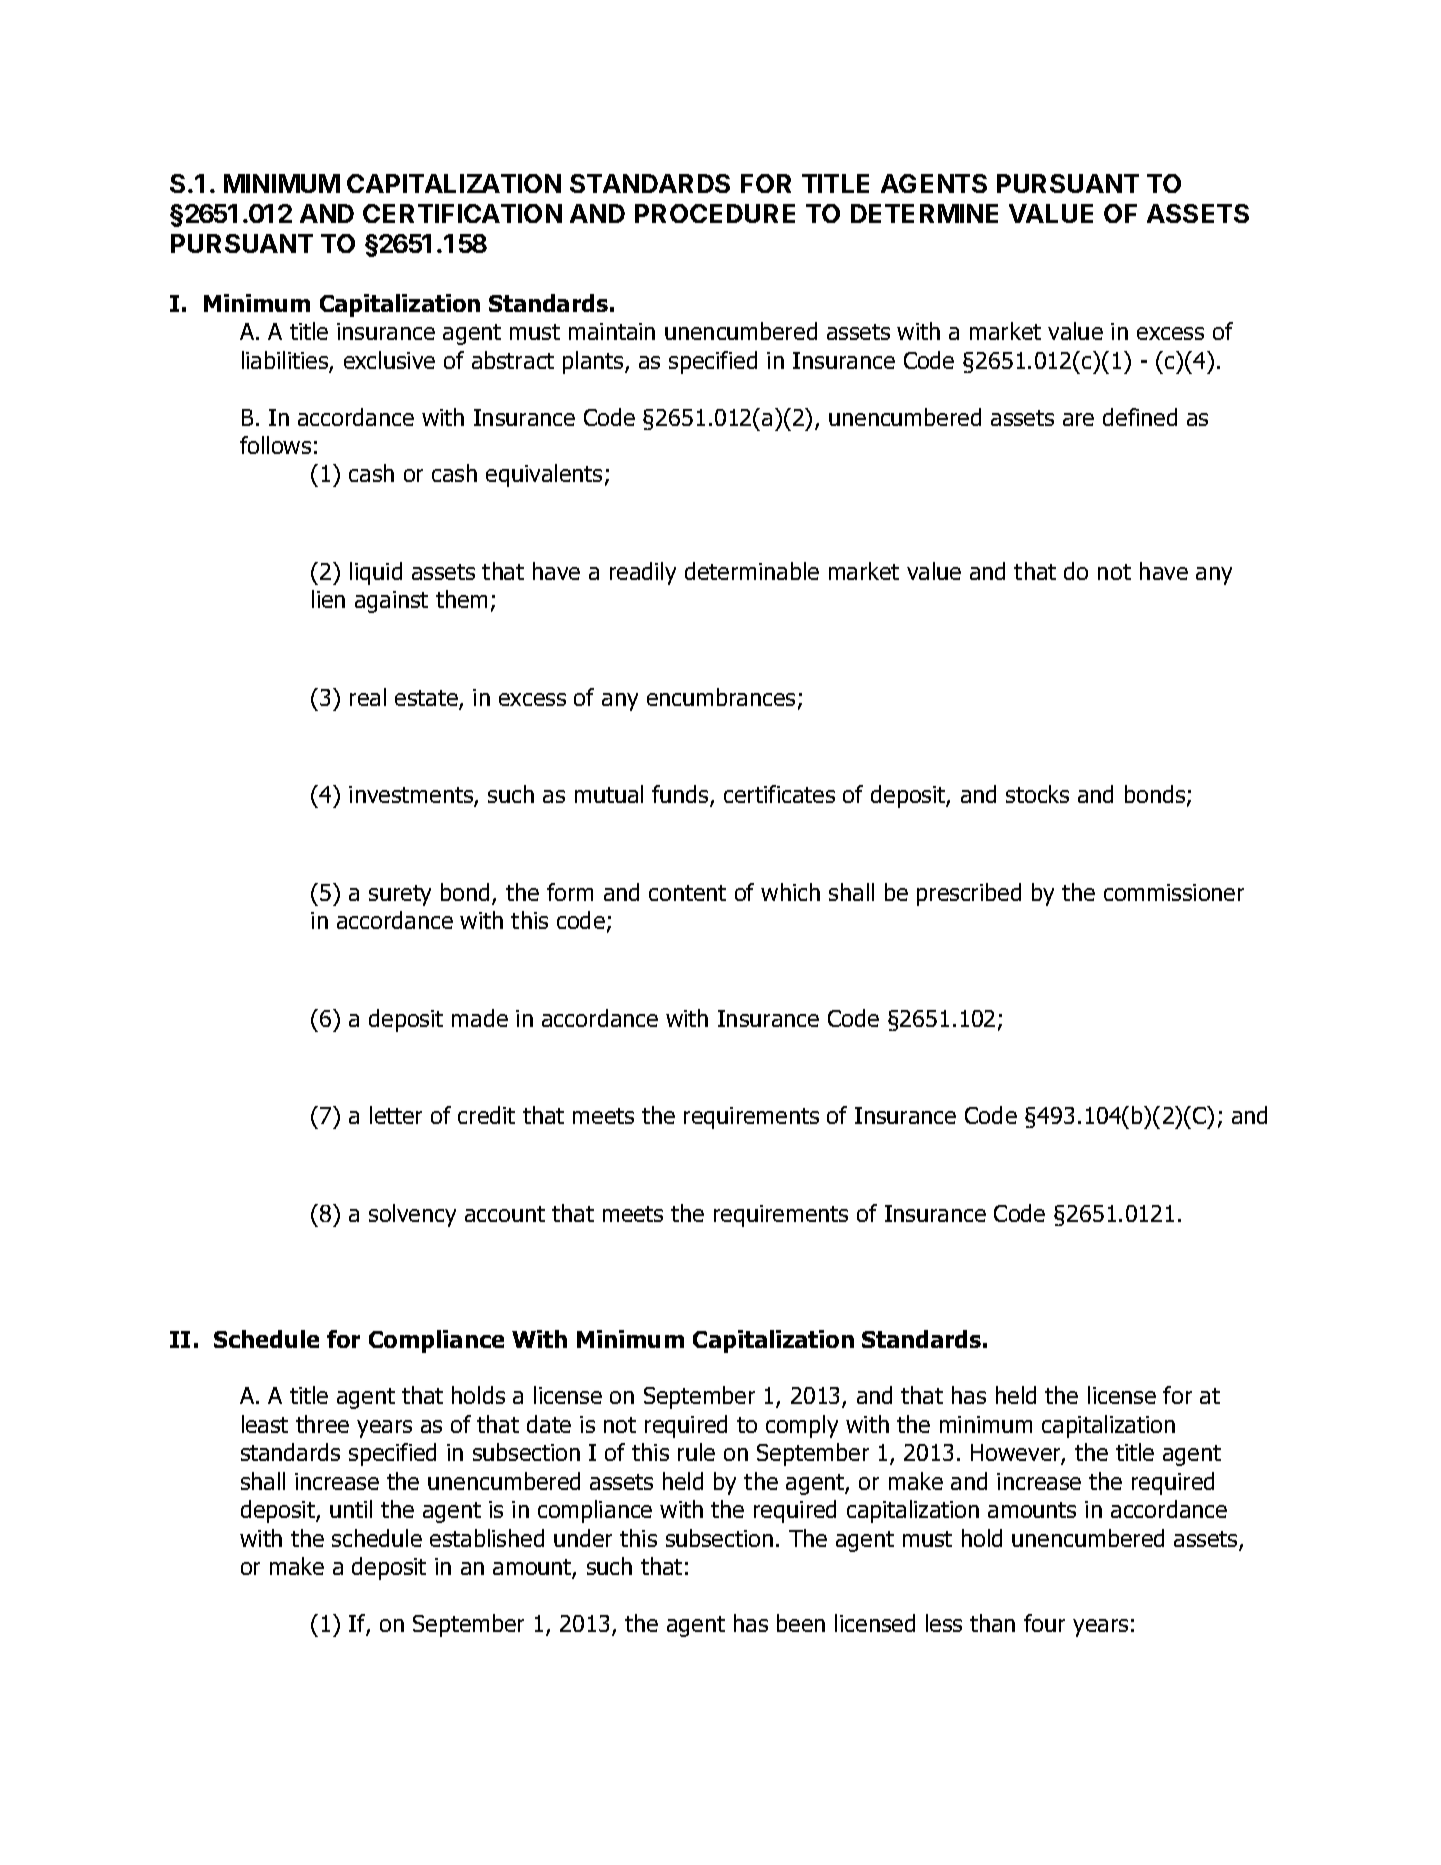 This screenshot has width=1441, height=1865. Describe the element at coordinates (462, 213) in the screenshot. I see `CERTIFICATION` at that location.
